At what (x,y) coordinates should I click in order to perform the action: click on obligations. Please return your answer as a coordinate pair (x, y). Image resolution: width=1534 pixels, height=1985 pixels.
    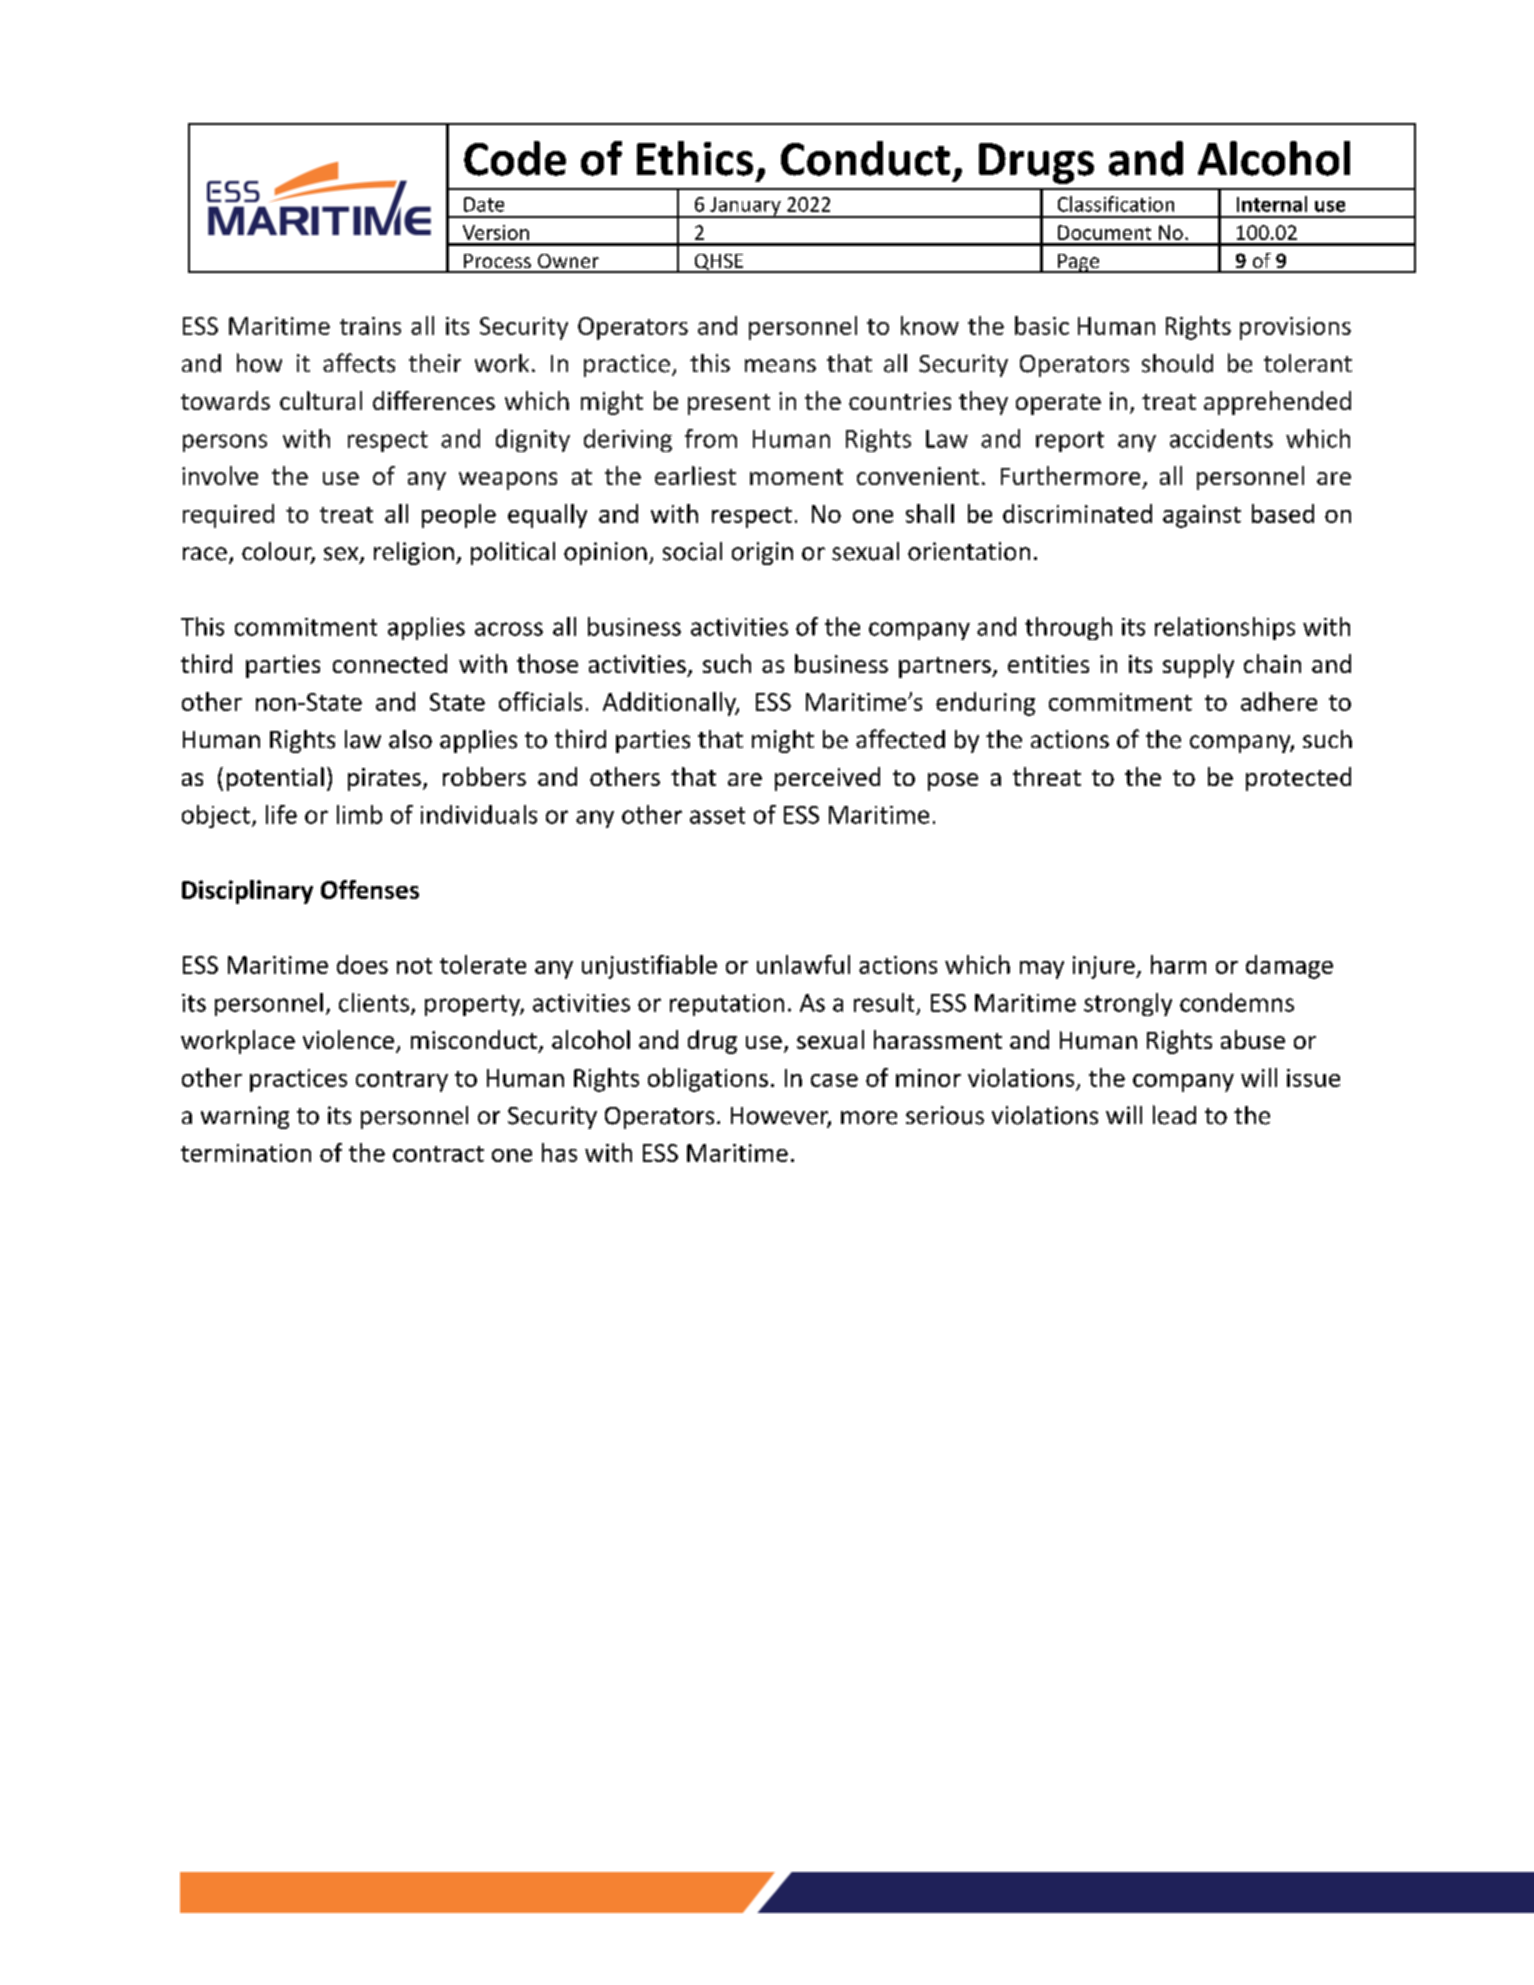
    Looking at the image, I should click on (708, 1080).
